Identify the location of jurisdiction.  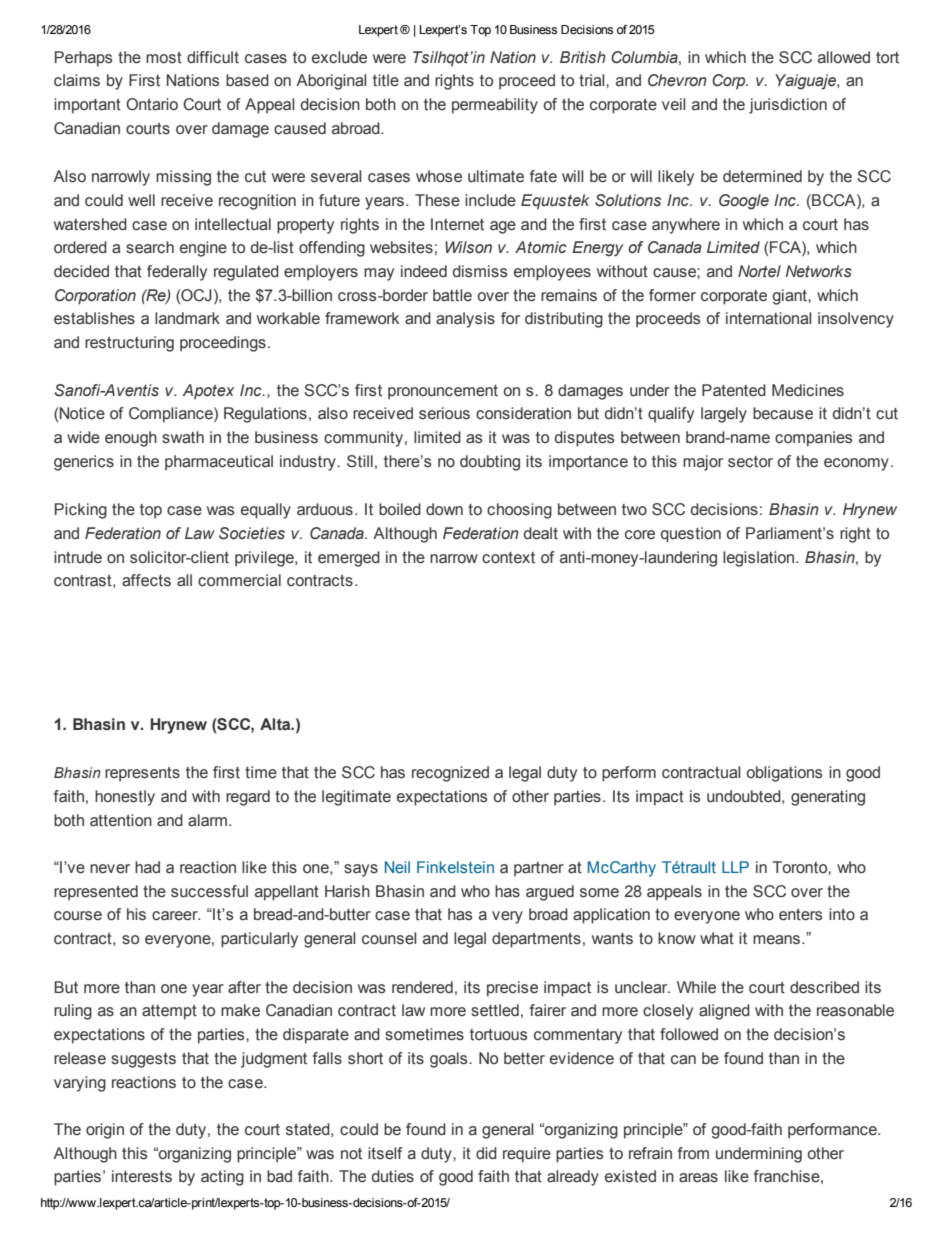
(788, 106).
